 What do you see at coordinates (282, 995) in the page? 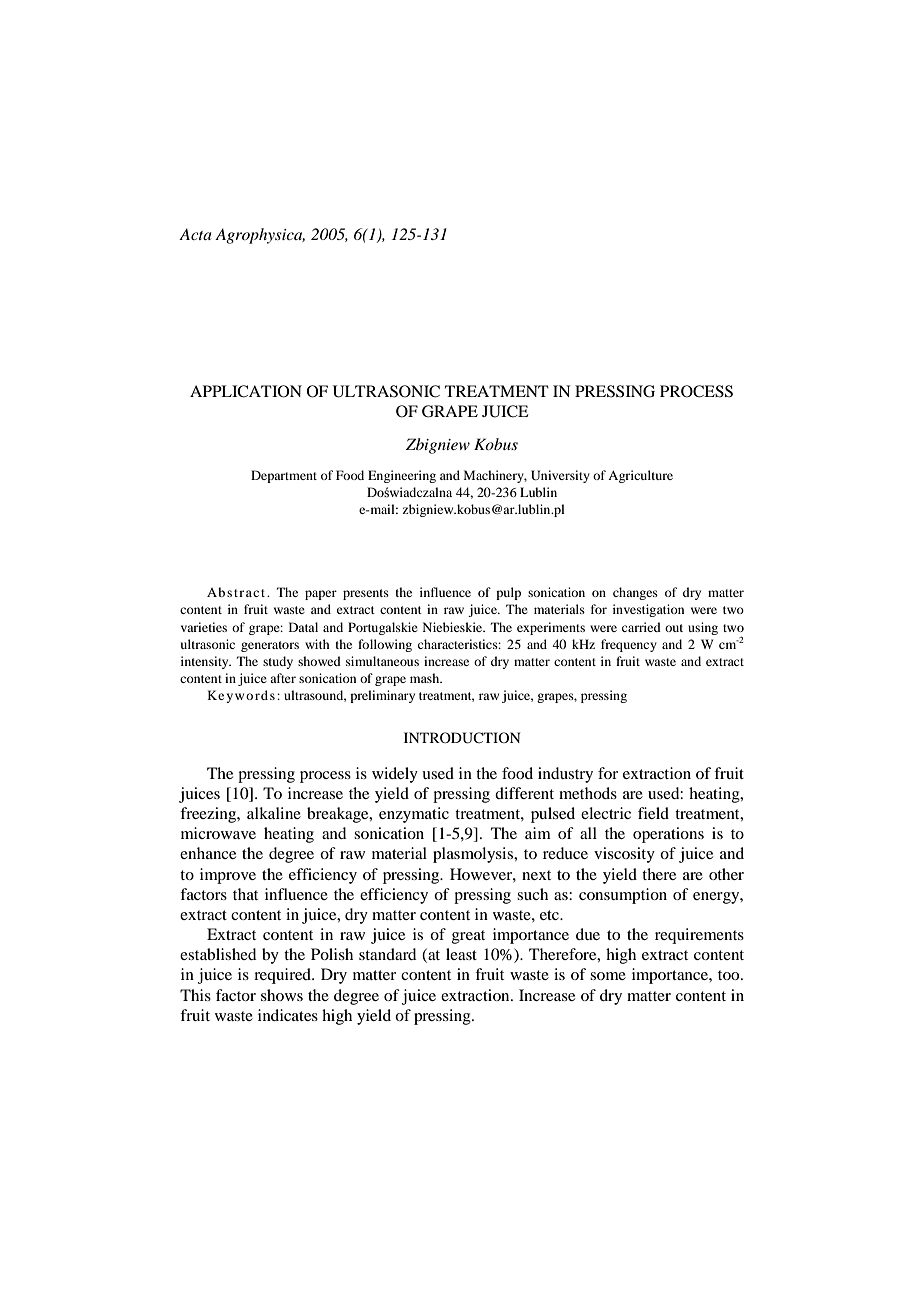
I see `shows` at bounding box center [282, 995].
